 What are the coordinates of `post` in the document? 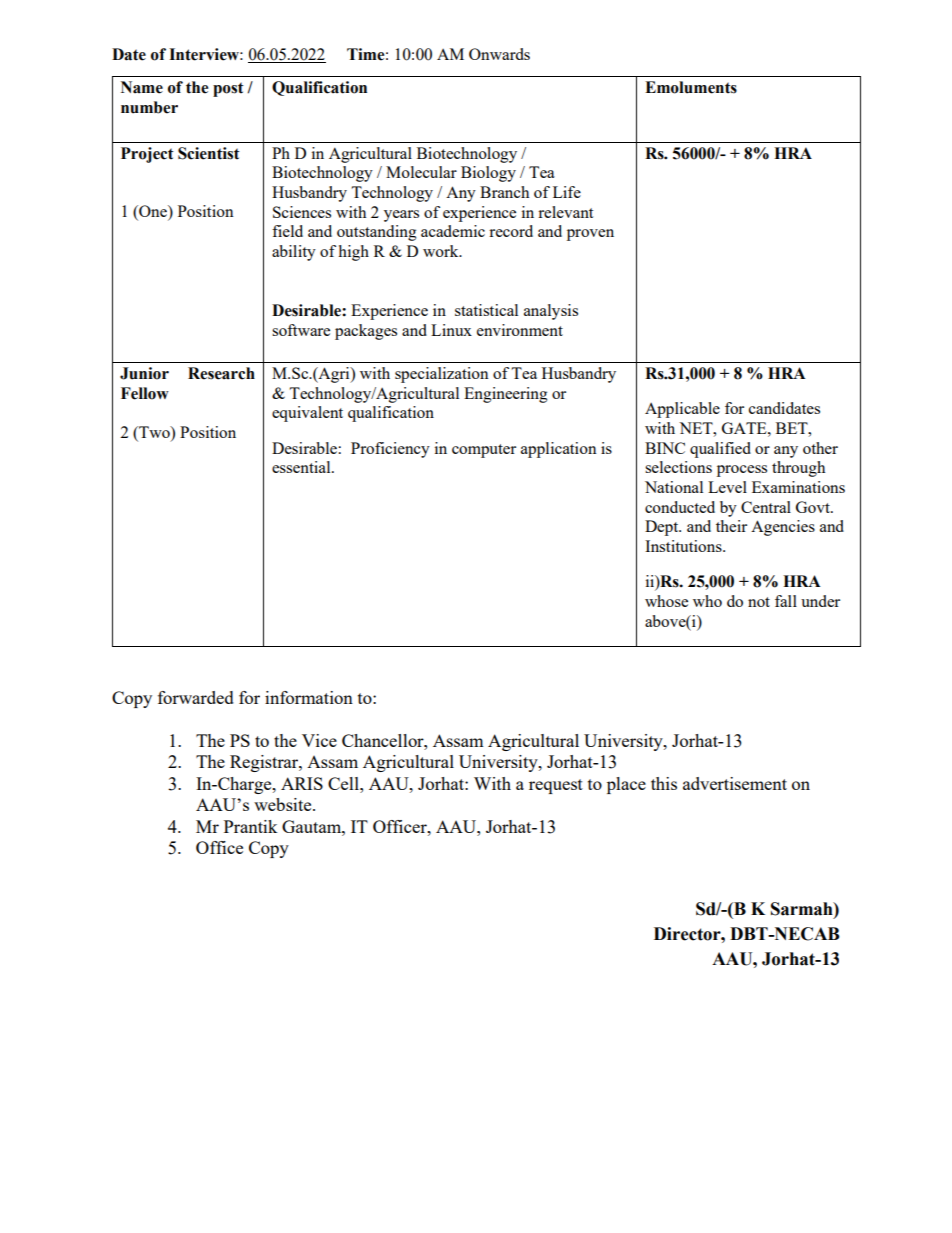 It's located at (228, 89).
